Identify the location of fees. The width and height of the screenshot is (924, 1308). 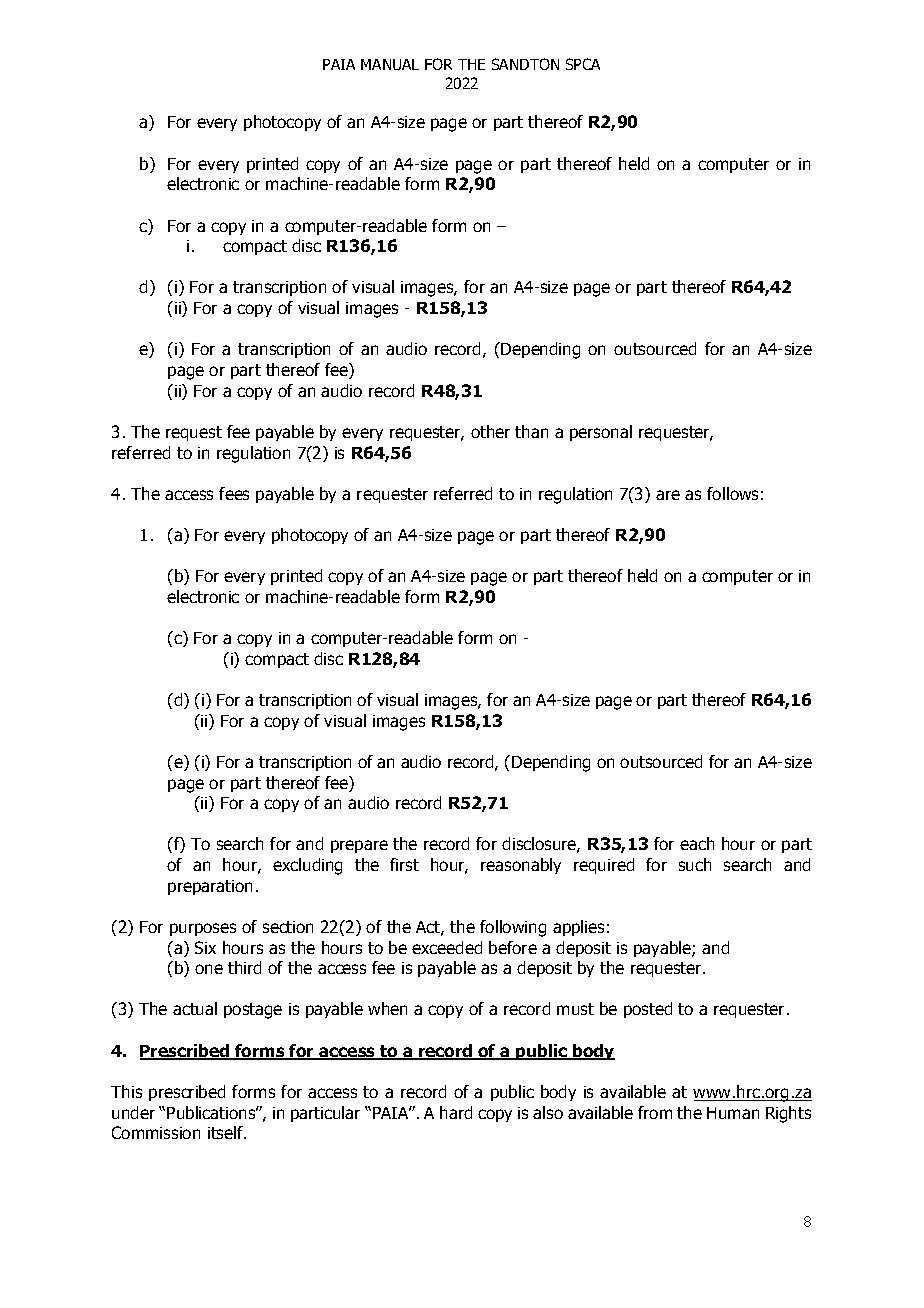
(234, 493).
